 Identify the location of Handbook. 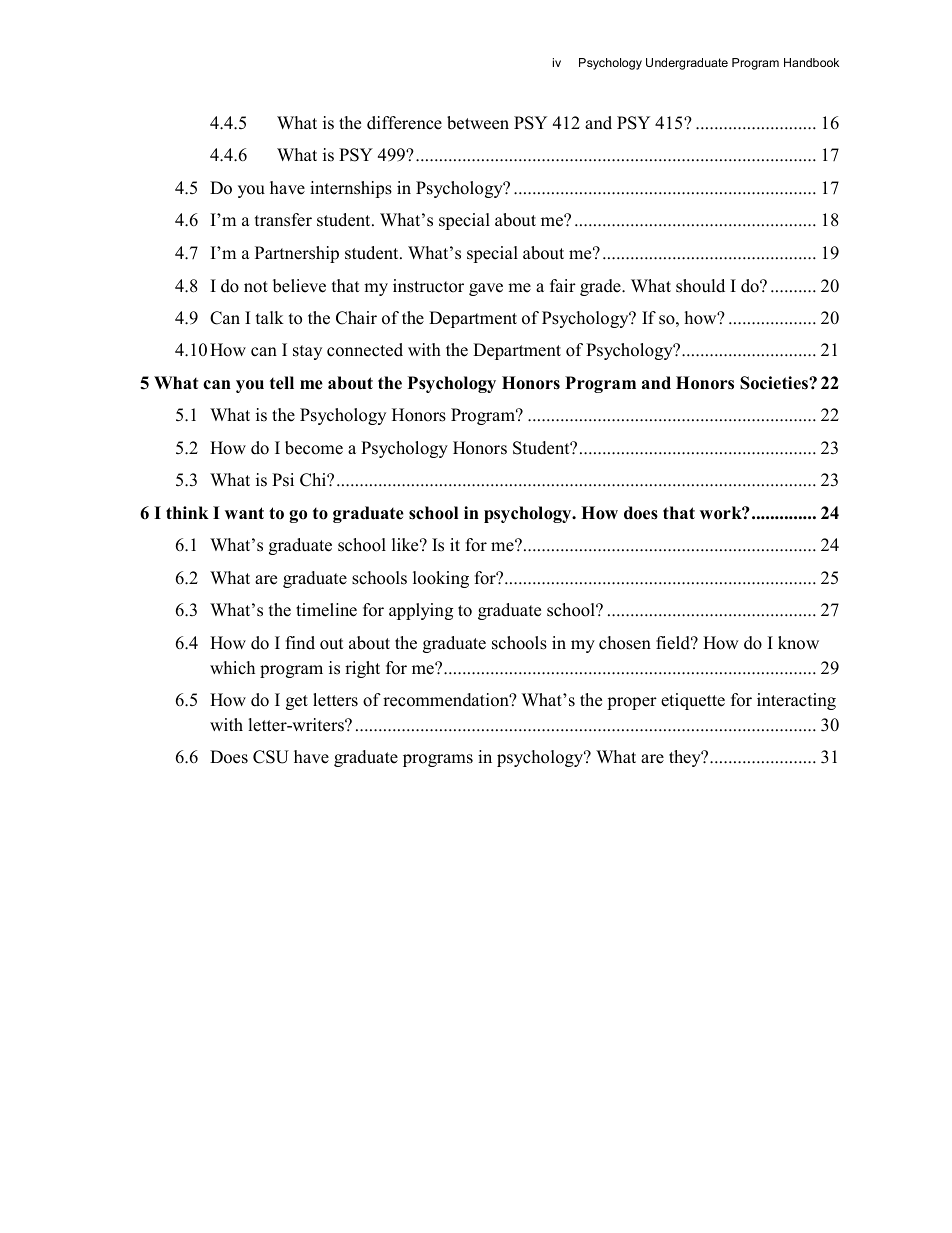
(811, 62).
